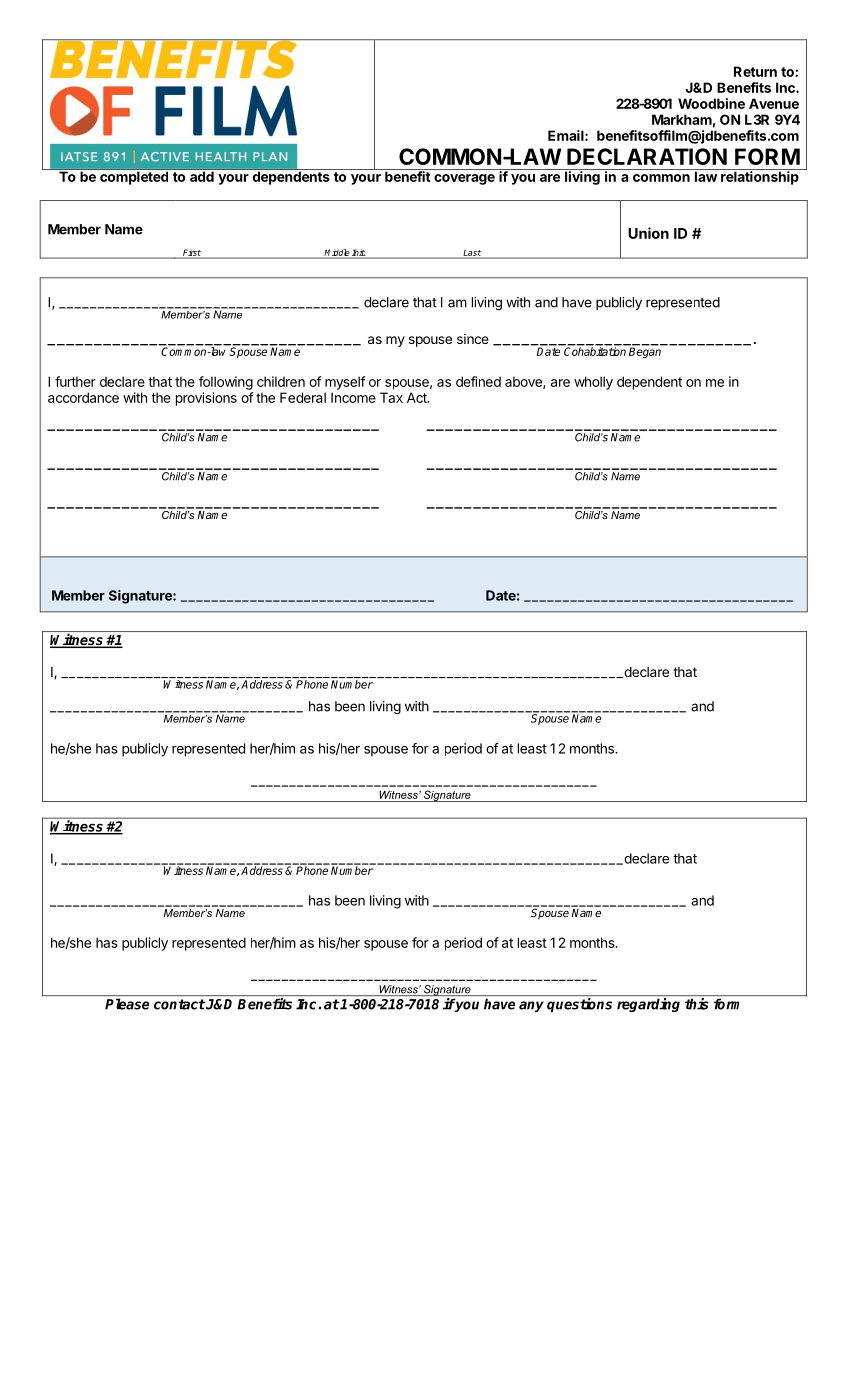 The image size is (849, 1400). Describe the element at coordinates (464, 179) in the image. I see `coverage` at that location.
